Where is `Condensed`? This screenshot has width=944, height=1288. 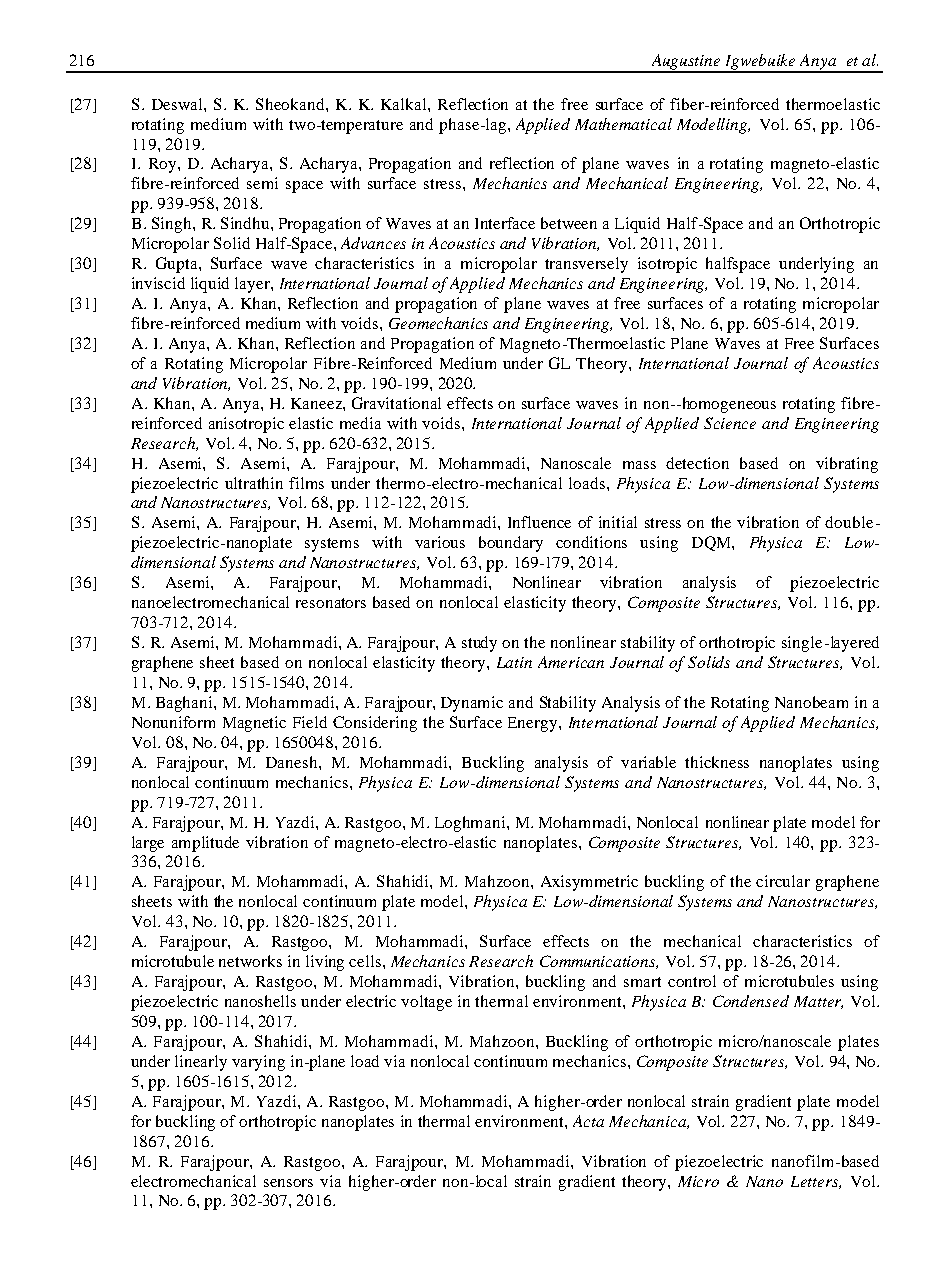 Condensed is located at coordinates (751, 1001).
